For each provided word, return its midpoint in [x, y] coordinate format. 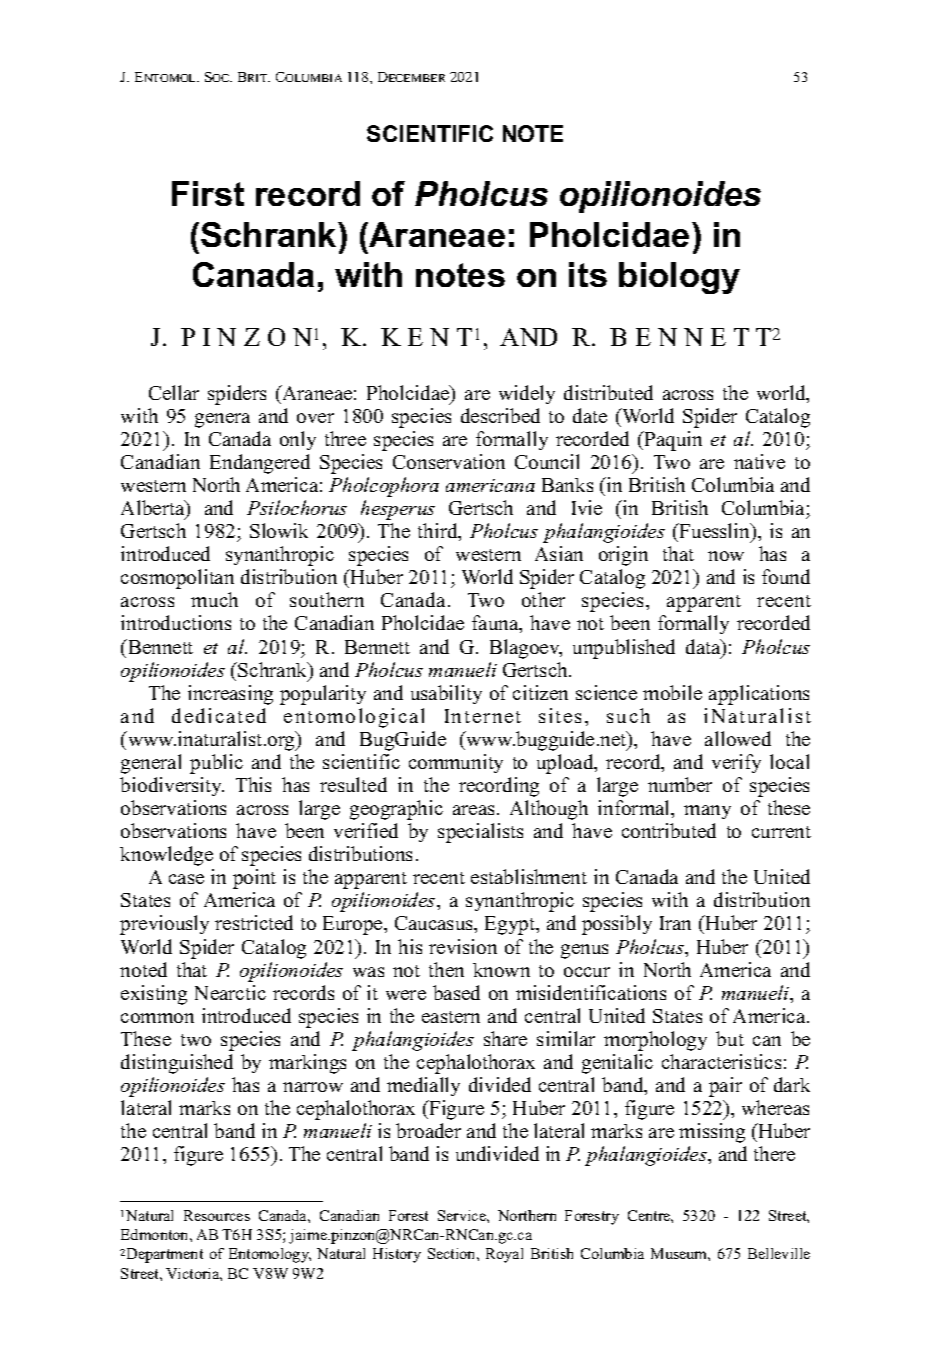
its [588, 274]
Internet [483, 716]
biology [679, 278]
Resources [217, 1215]
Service [463, 1215]
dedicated [219, 715]
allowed [738, 738]
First [208, 193]
